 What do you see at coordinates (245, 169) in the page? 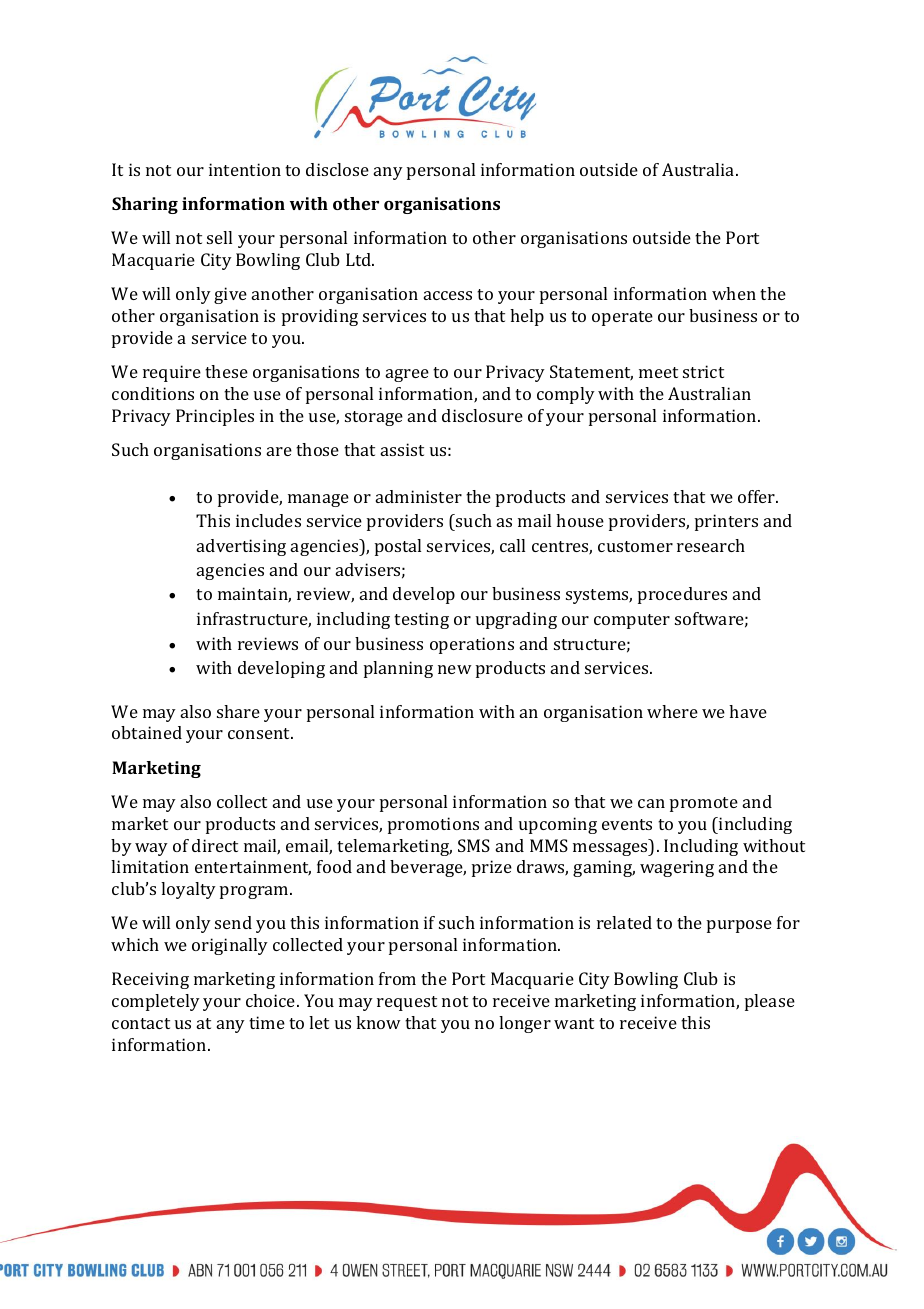
I see `intention` at bounding box center [245, 169].
